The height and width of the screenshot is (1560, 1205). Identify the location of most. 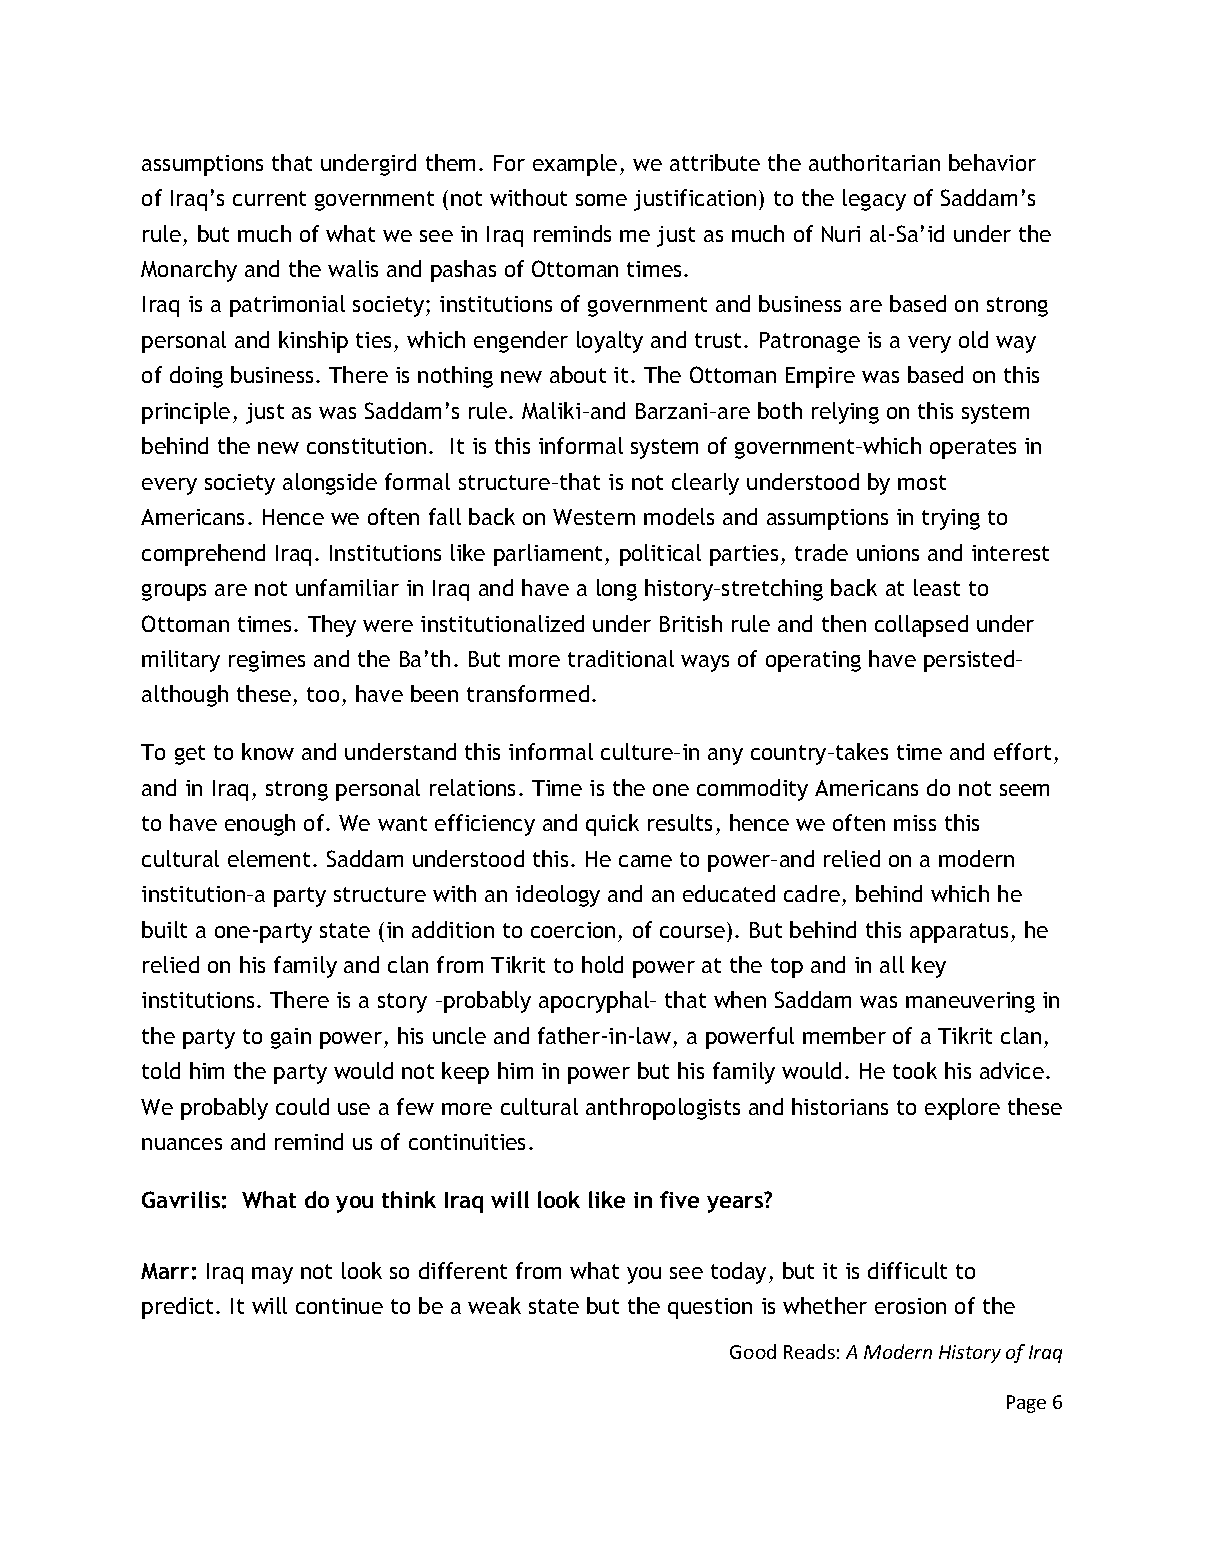
(922, 482).
